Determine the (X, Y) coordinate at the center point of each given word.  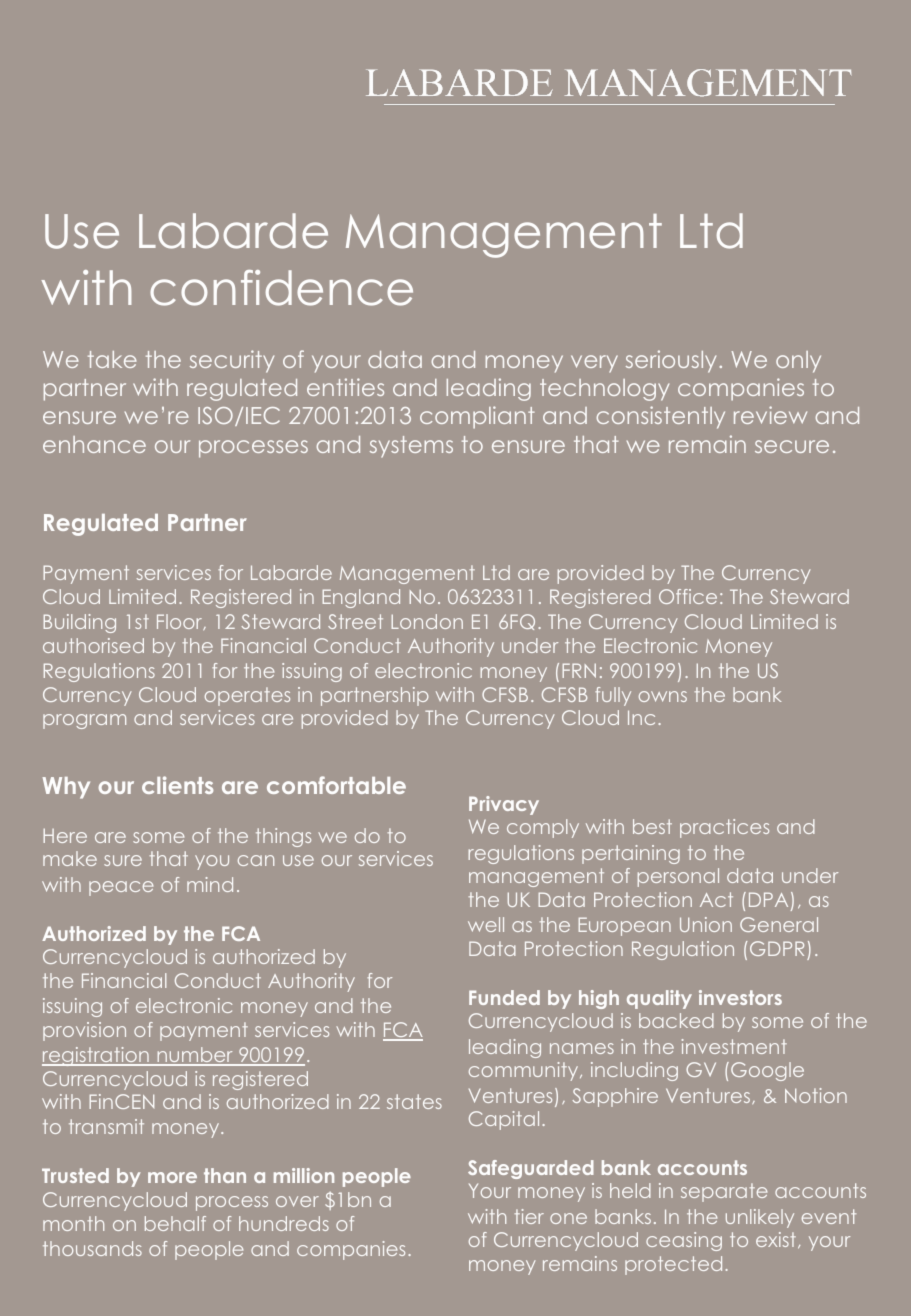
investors (740, 997)
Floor (181, 622)
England (361, 598)
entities (345, 387)
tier (529, 1216)
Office (688, 596)
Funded (504, 997)
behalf (175, 1223)
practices (724, 828)
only (798, 362)
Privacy (504, 805)
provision (84, 1031)
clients (177, 785)
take (112, 359)
